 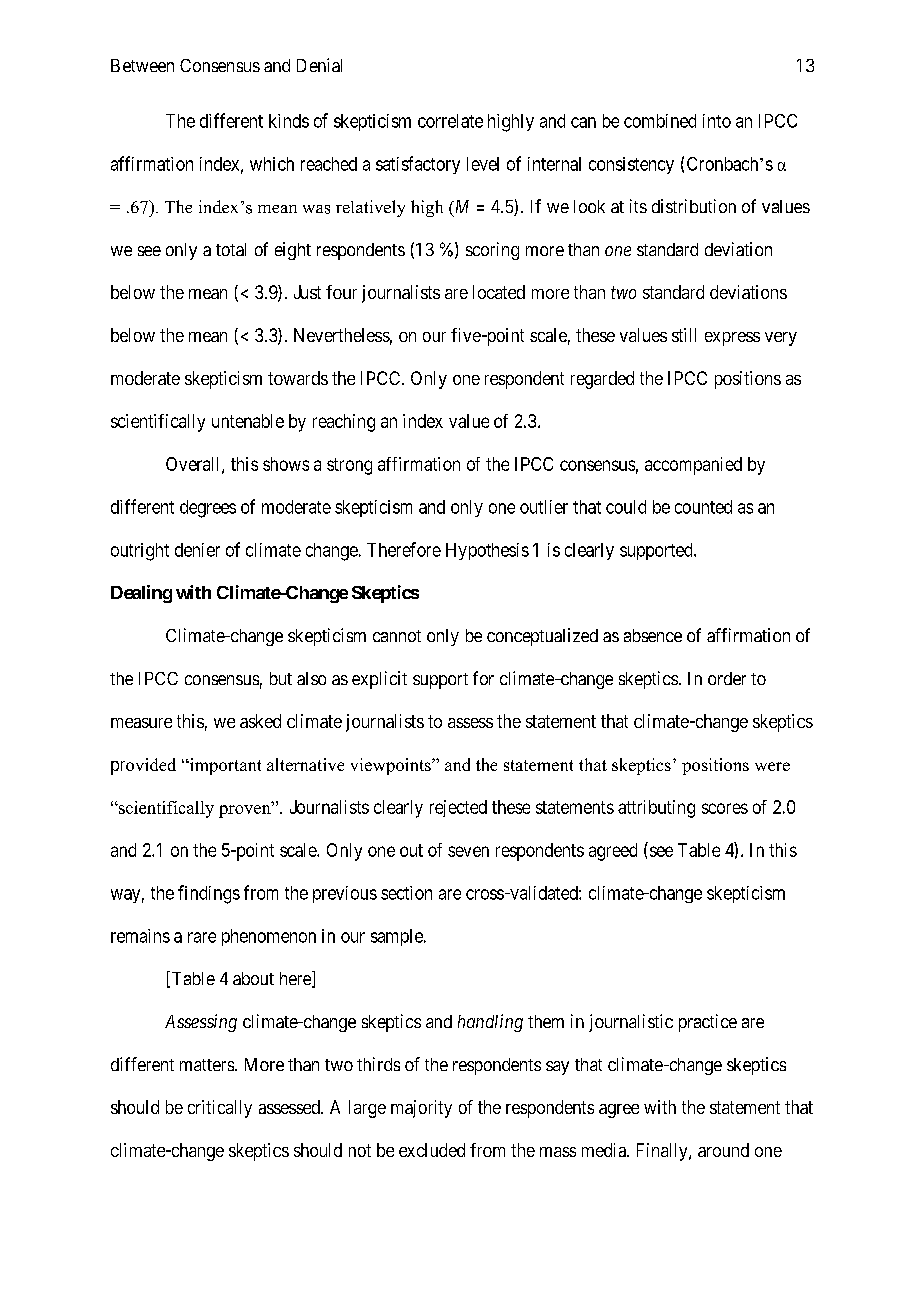 I want to click on asked, so click(x=260, y=721).
